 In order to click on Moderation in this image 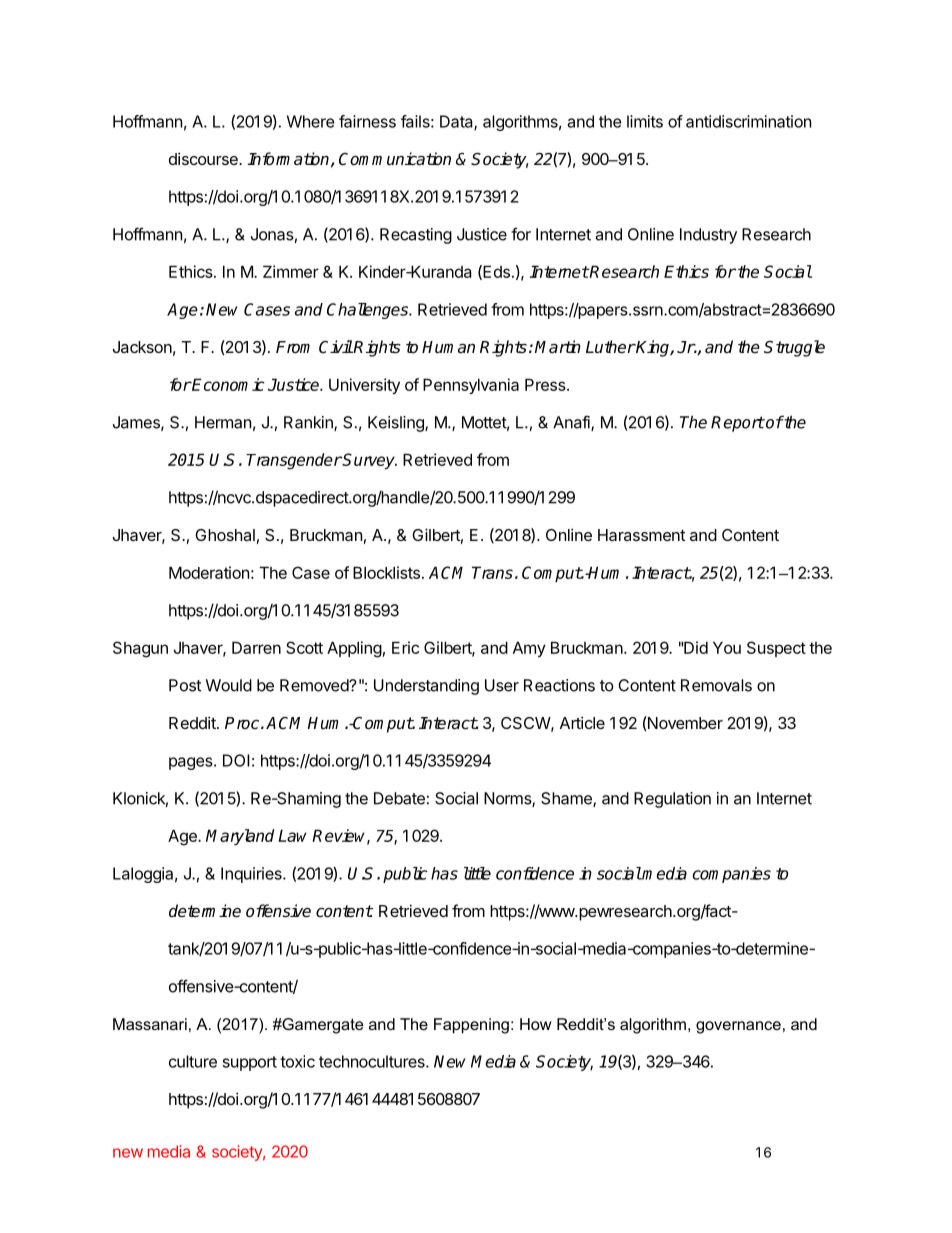, I will do `click(209, 572)`.
